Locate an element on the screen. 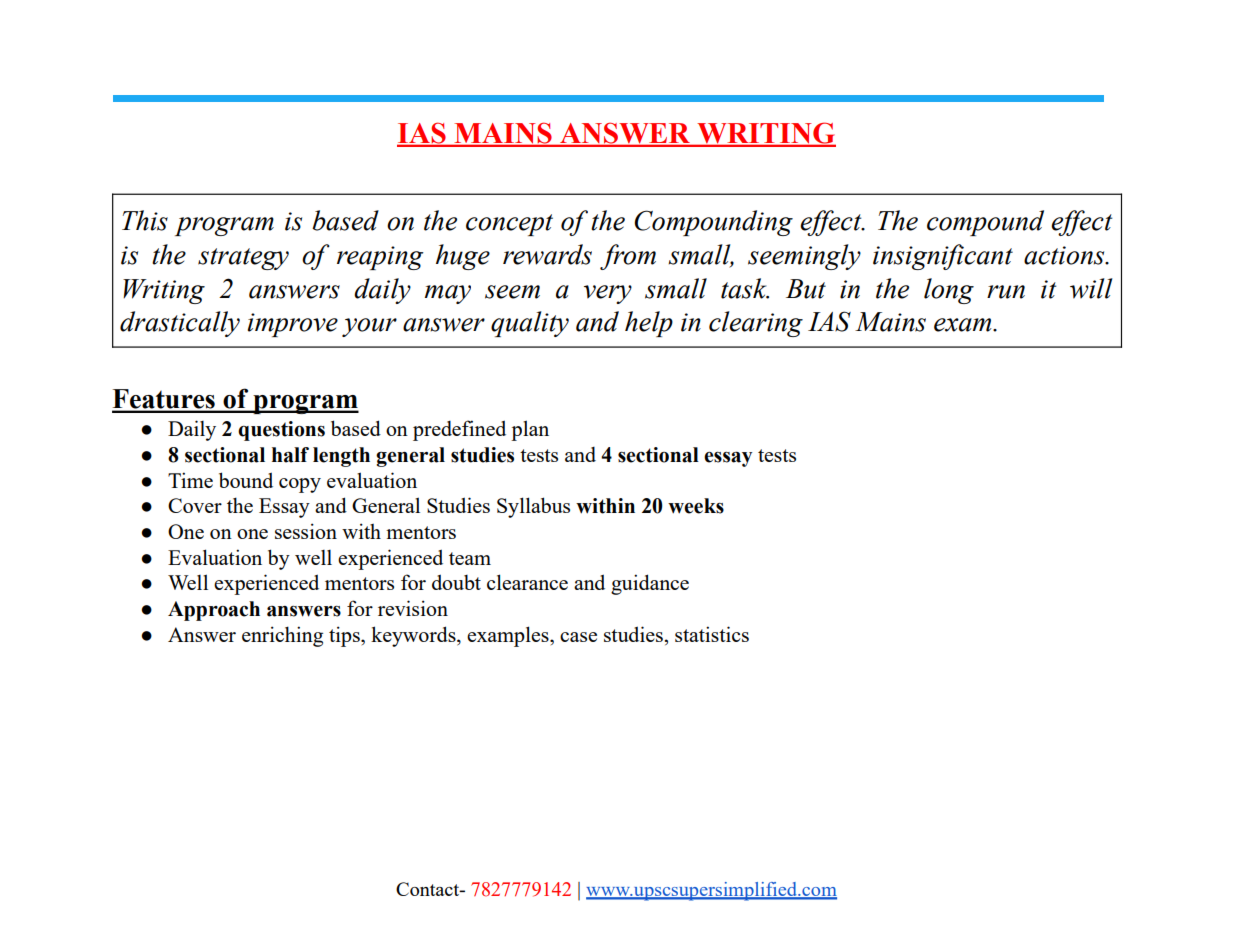 The width and height of the screenshot is (1233, 952). questions is located at coordinates (281, 431).
